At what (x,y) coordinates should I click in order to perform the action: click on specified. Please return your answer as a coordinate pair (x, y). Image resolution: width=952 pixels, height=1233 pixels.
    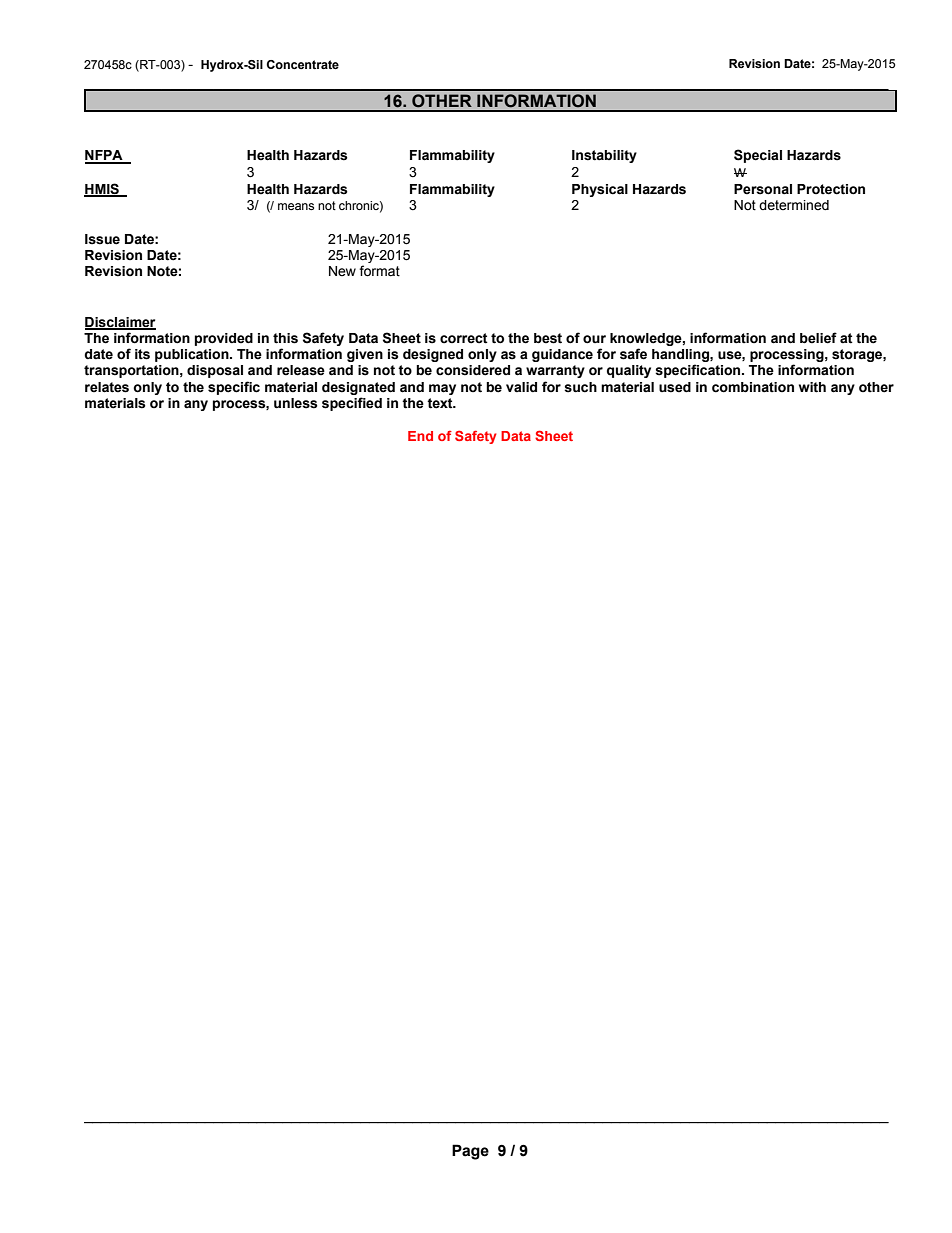
    Looking at the image, I should click on (352, 404).
